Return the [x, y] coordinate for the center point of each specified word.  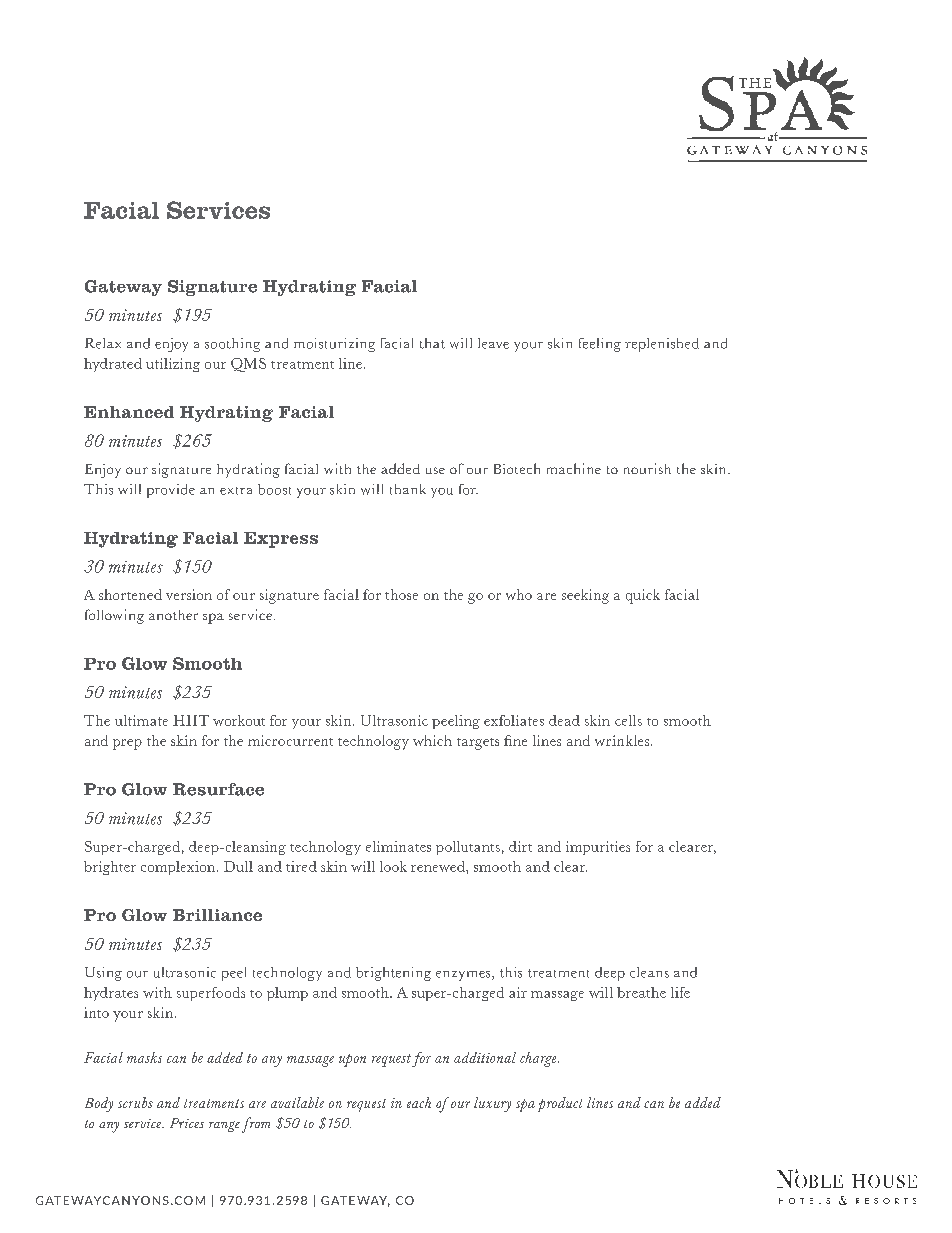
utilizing [173, 365]
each [419, 1102]
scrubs [135, 1102]
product [560, 1104]
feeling [600, 345]
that [432, 343]
